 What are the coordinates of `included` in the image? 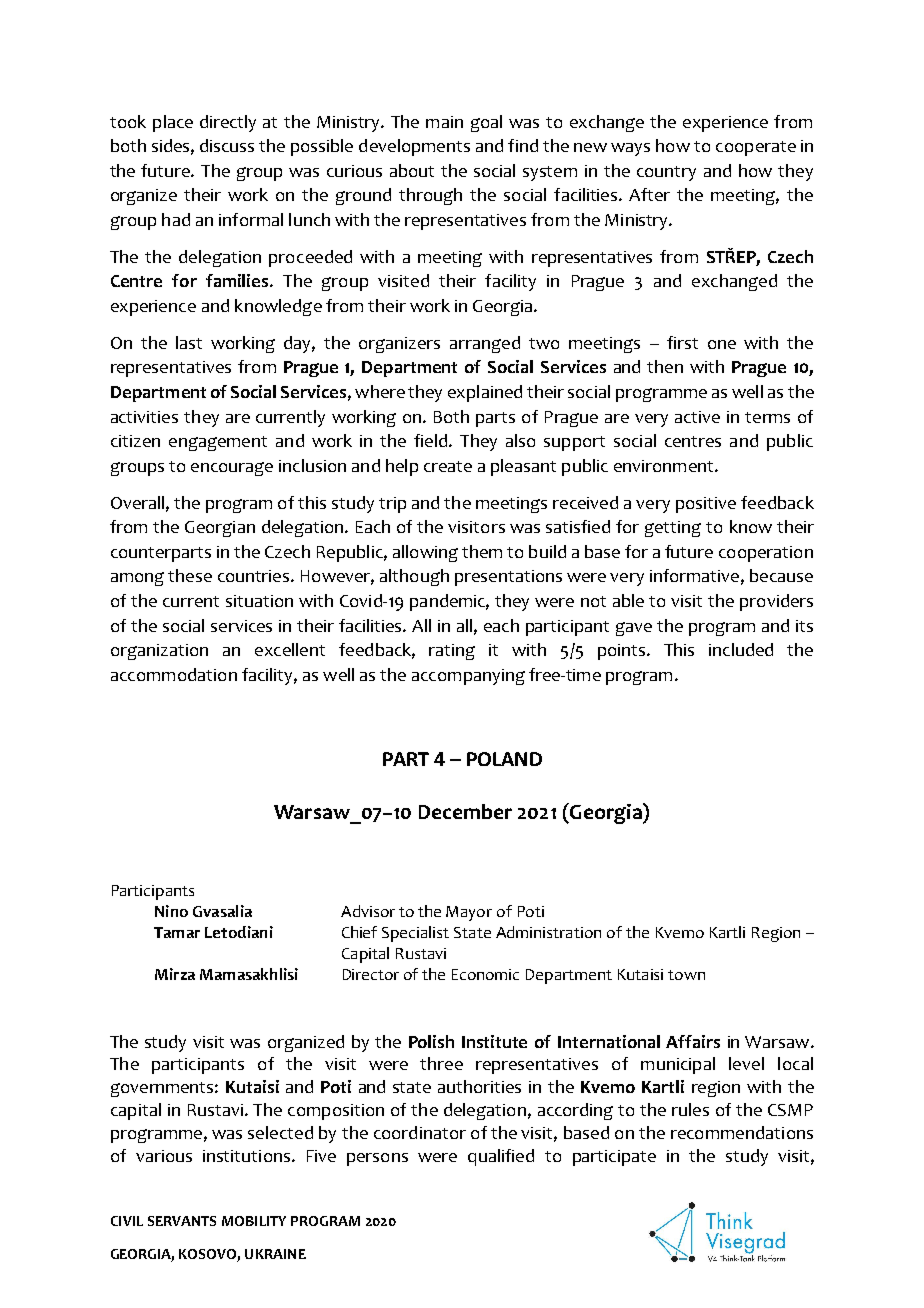 It's located at (741, 649).
